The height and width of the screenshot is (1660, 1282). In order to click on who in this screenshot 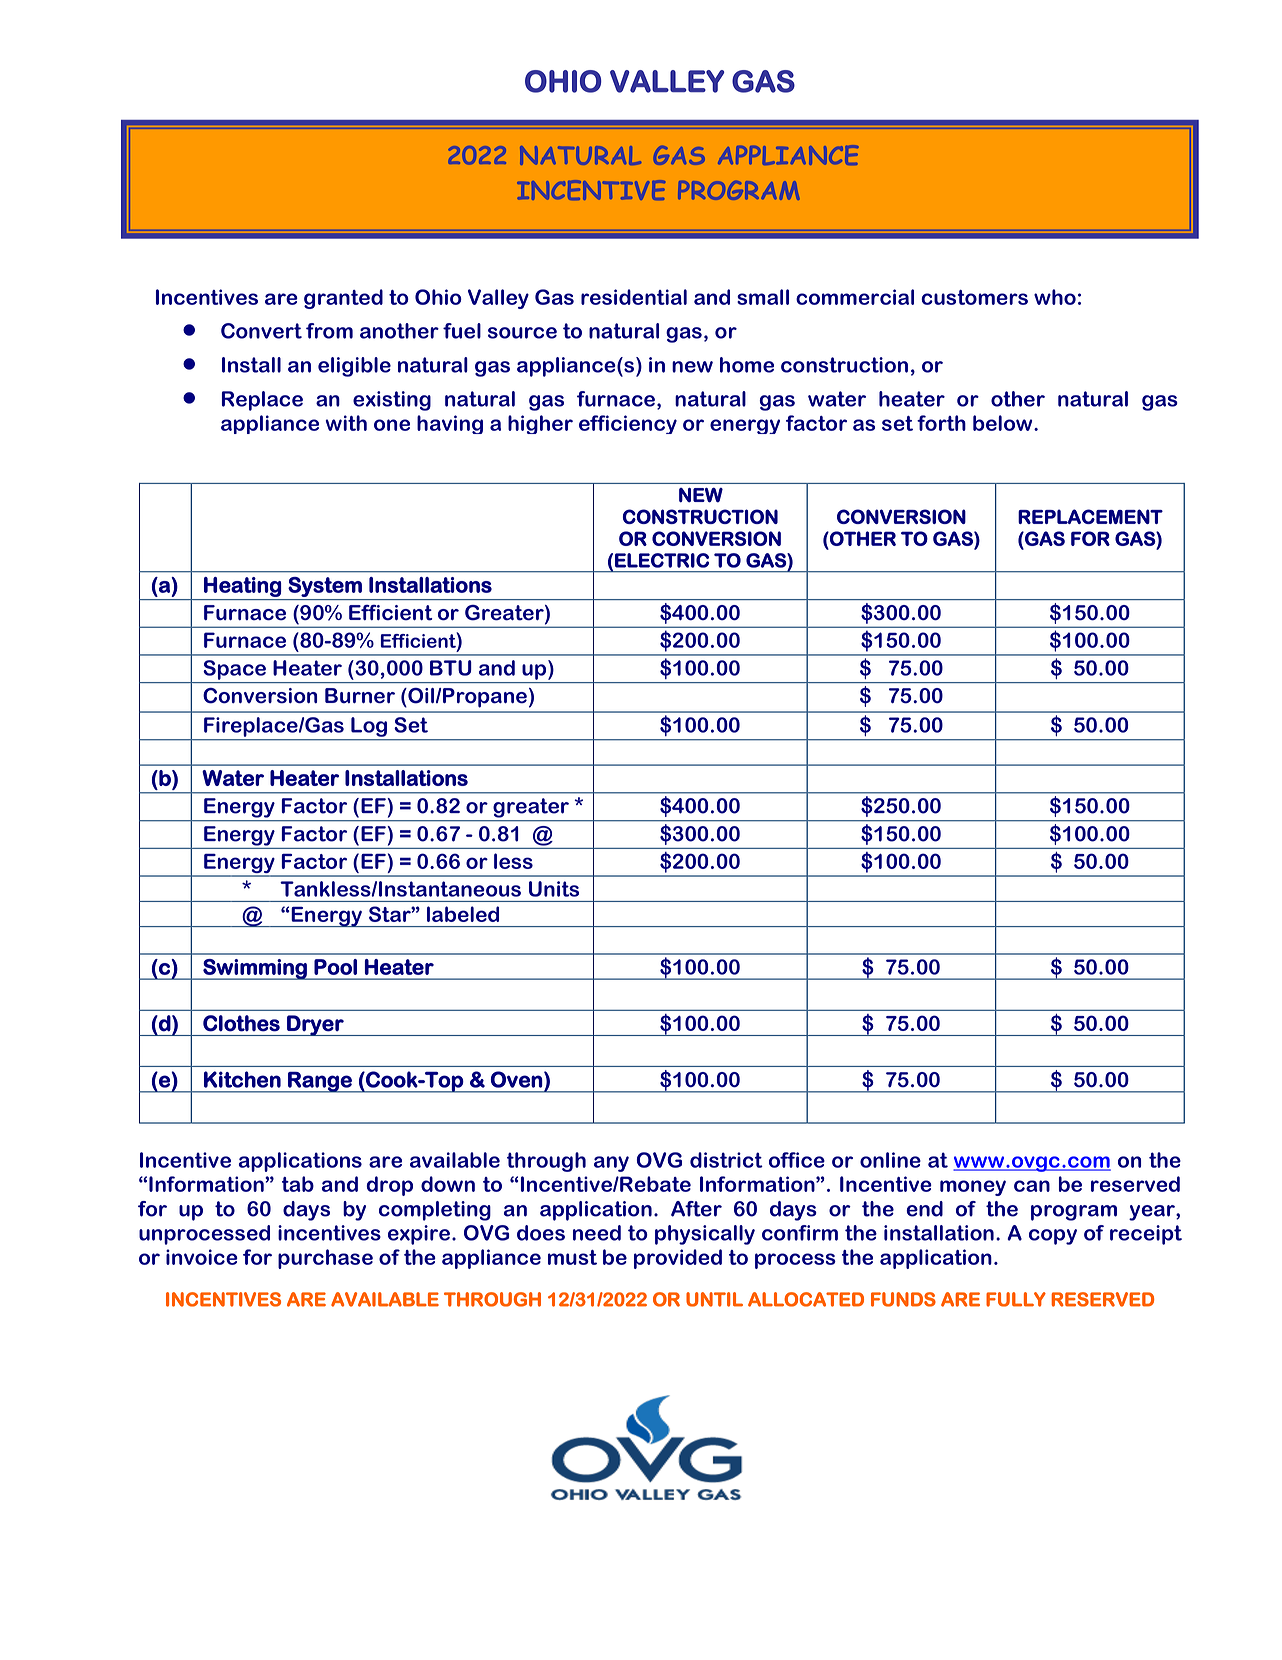, I will do `click(1055, 297)`.
